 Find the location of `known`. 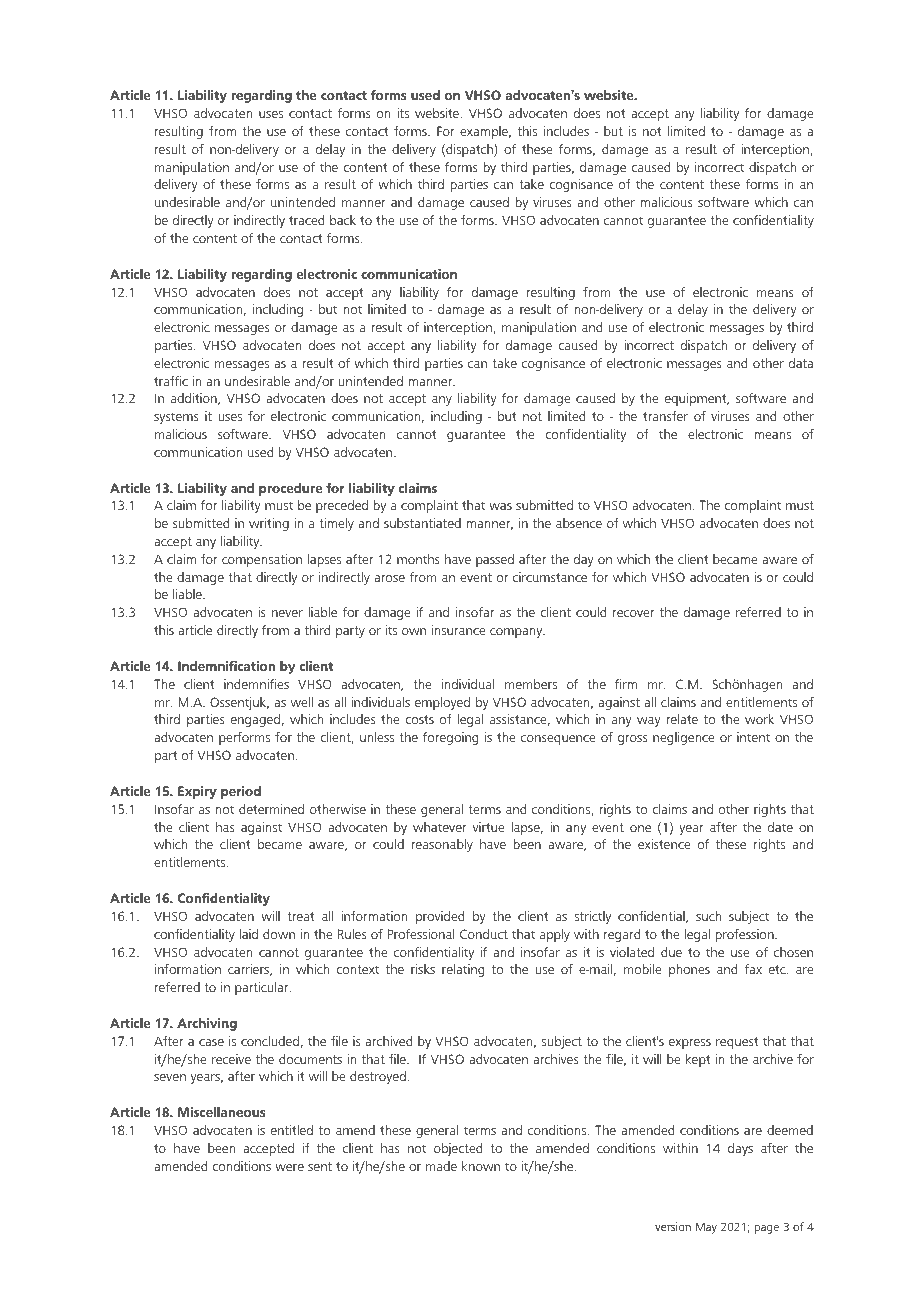

known is located at coordinates (481, 1166).
